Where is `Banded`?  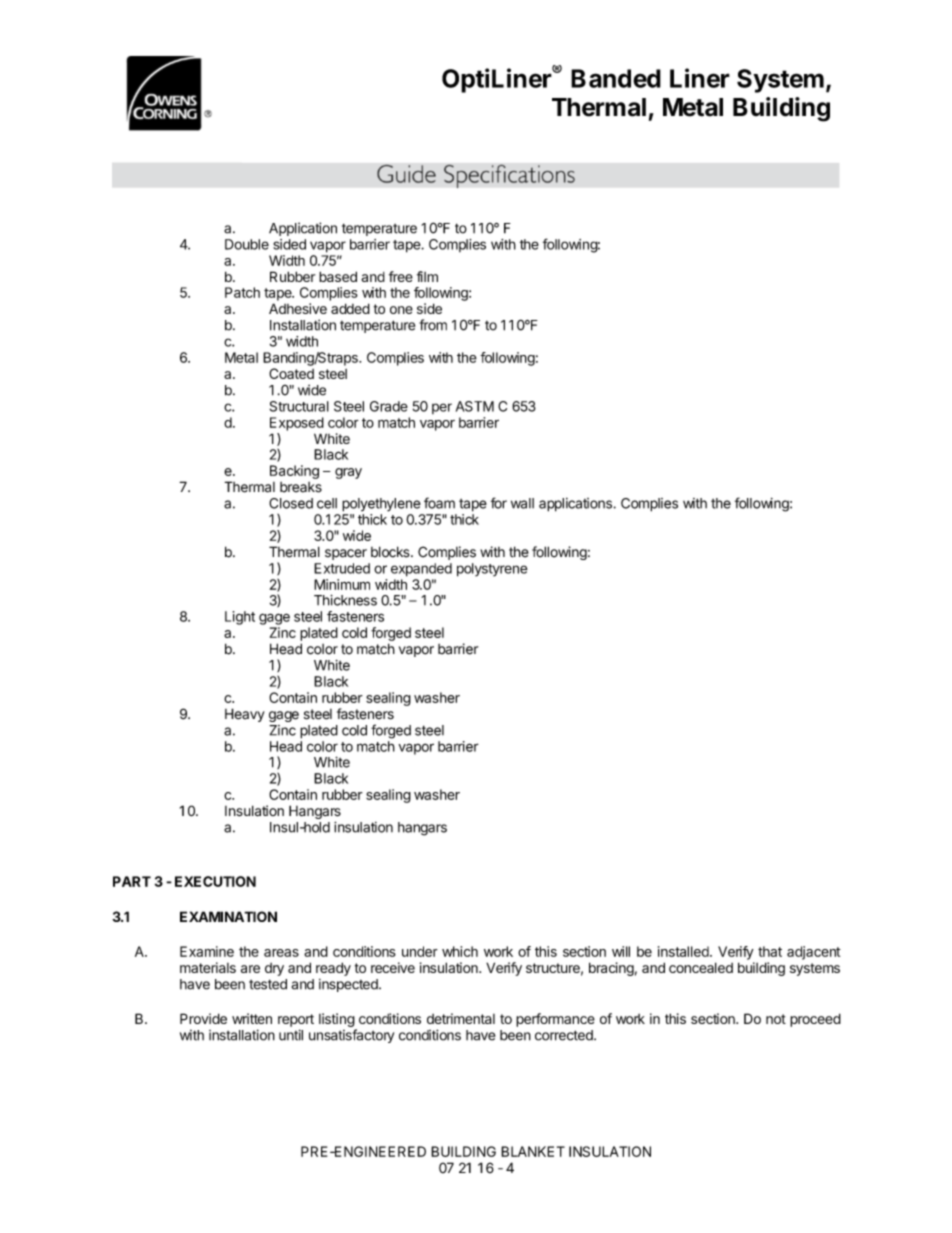
Banded is located at coordinates (616, 78).
